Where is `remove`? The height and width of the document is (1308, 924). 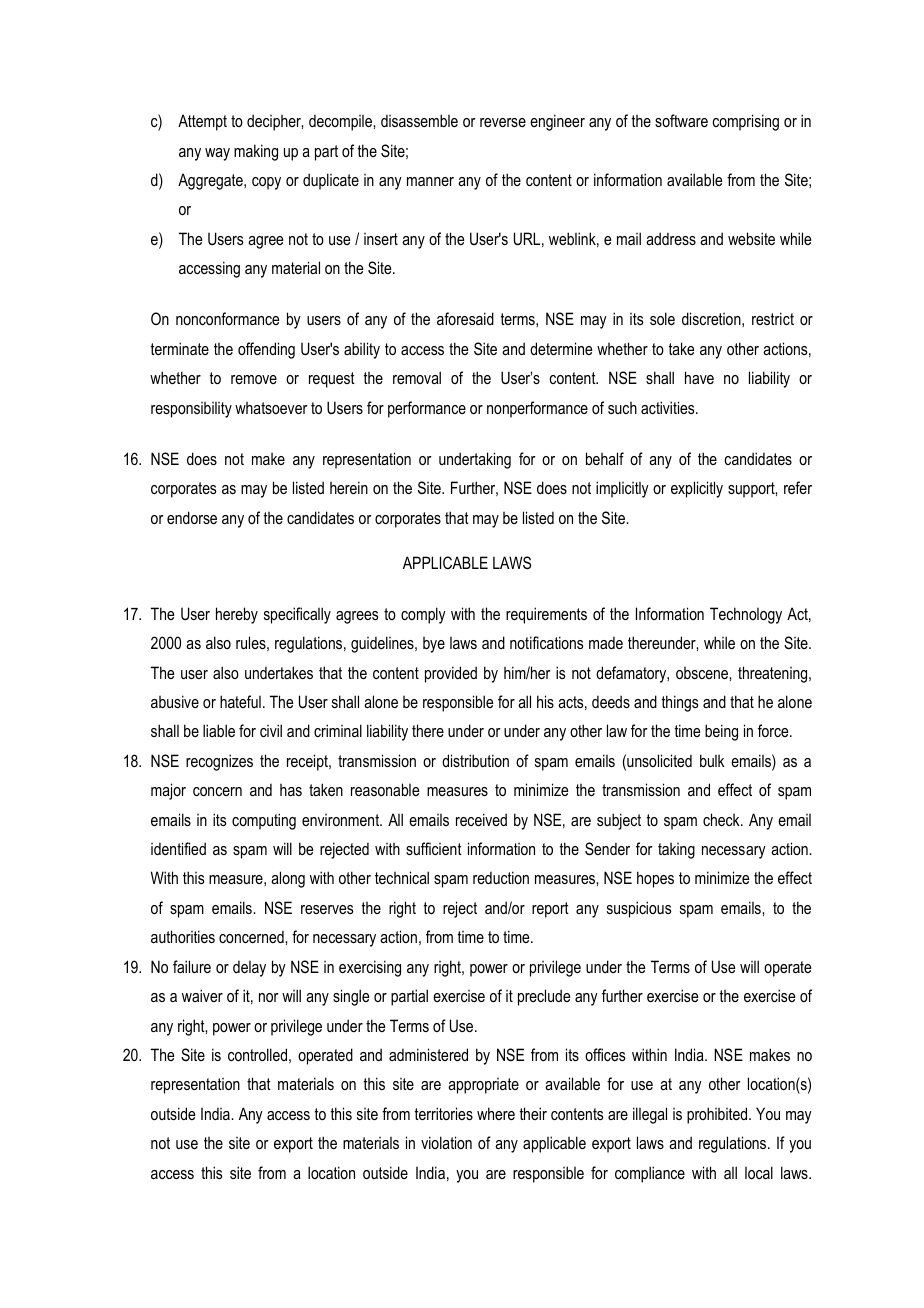 remove is located at coordinates (254, 379).
